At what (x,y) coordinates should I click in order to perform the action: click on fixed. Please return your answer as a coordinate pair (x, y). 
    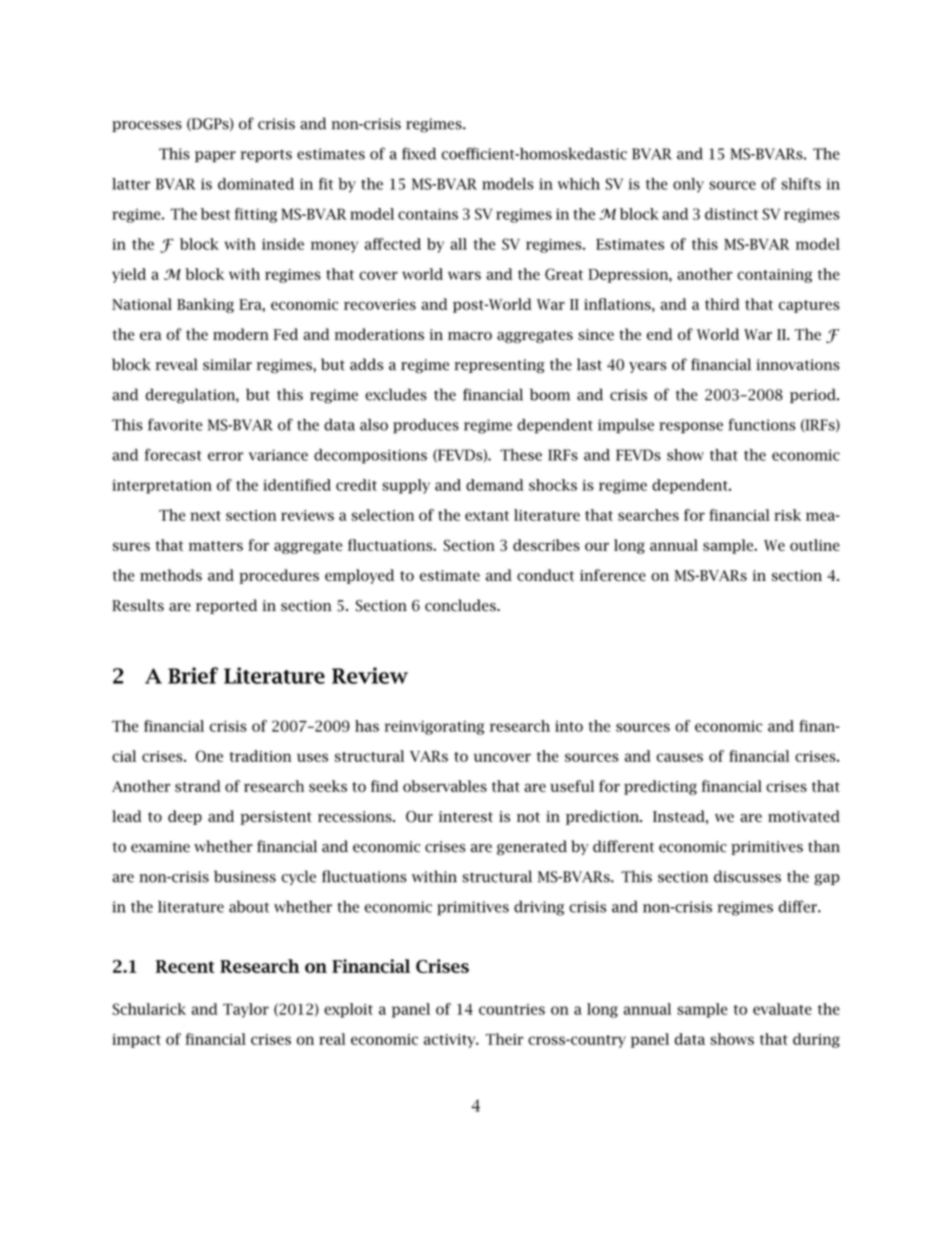
    Looking at the image, I should click on (419, 153).
